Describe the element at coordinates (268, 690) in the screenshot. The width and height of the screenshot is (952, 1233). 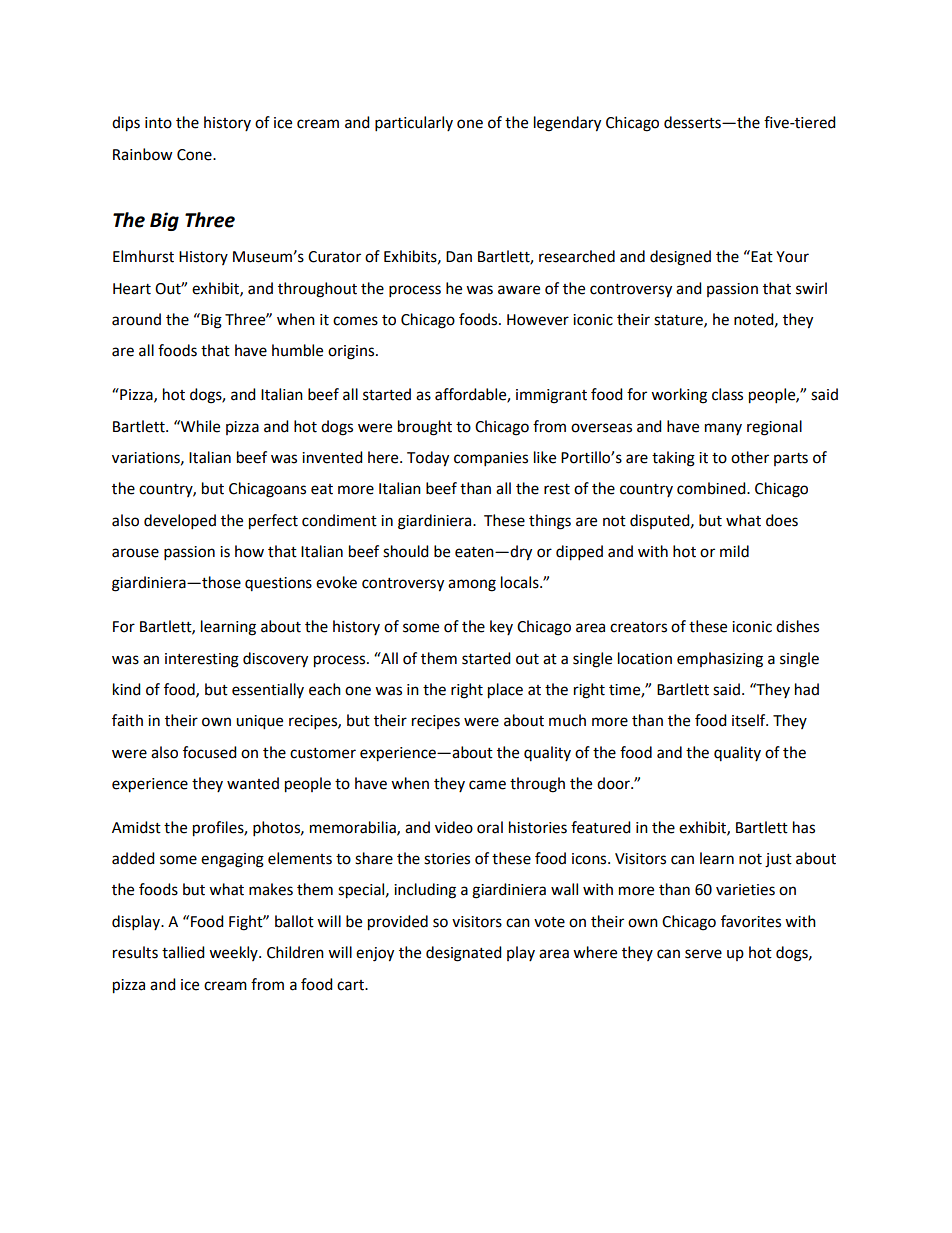
I see `essentially` at that location.
